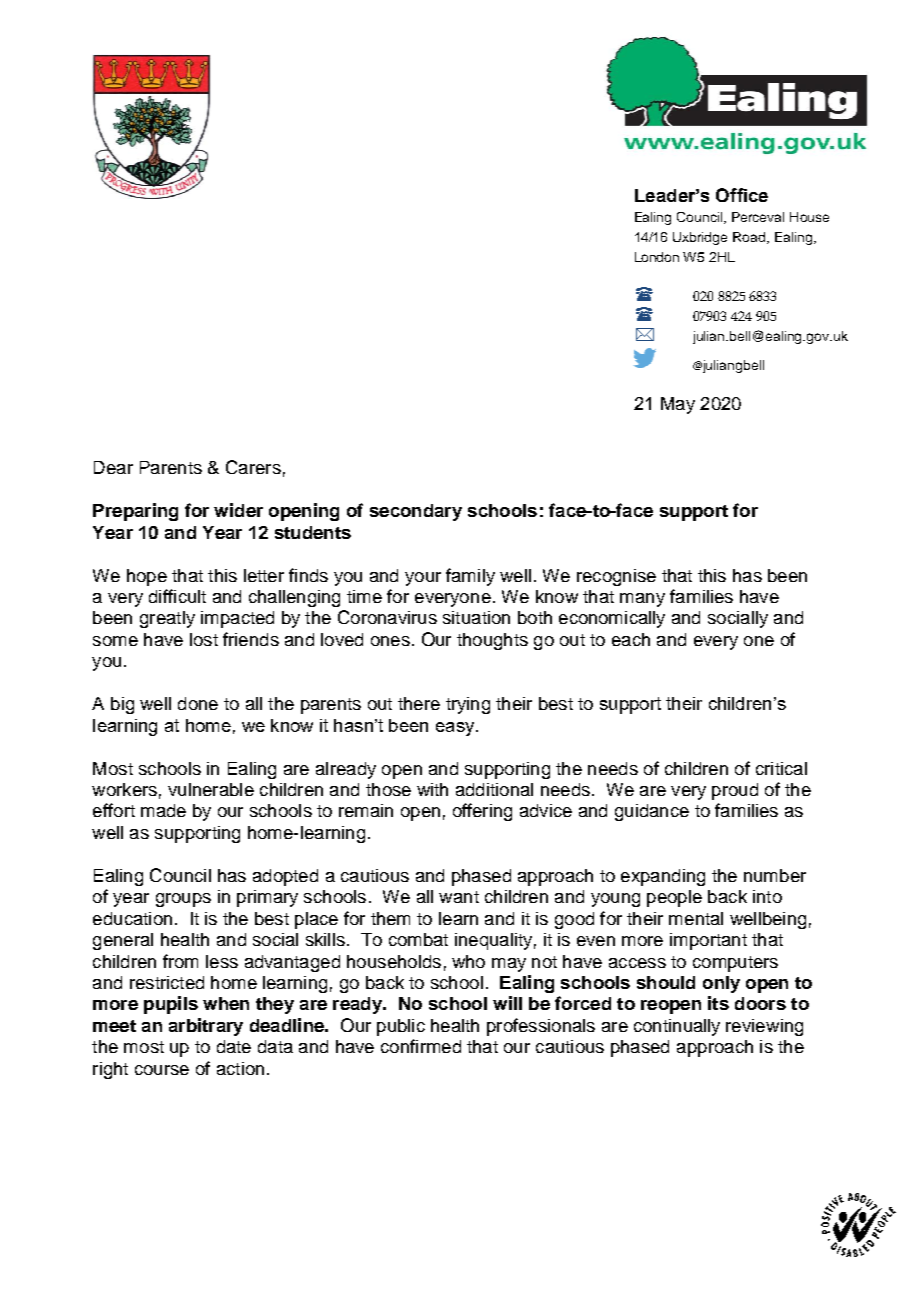 Image resolution: width=924 pixels, height=1308 pixels. I want to click on secondary, so click(416, 512).
